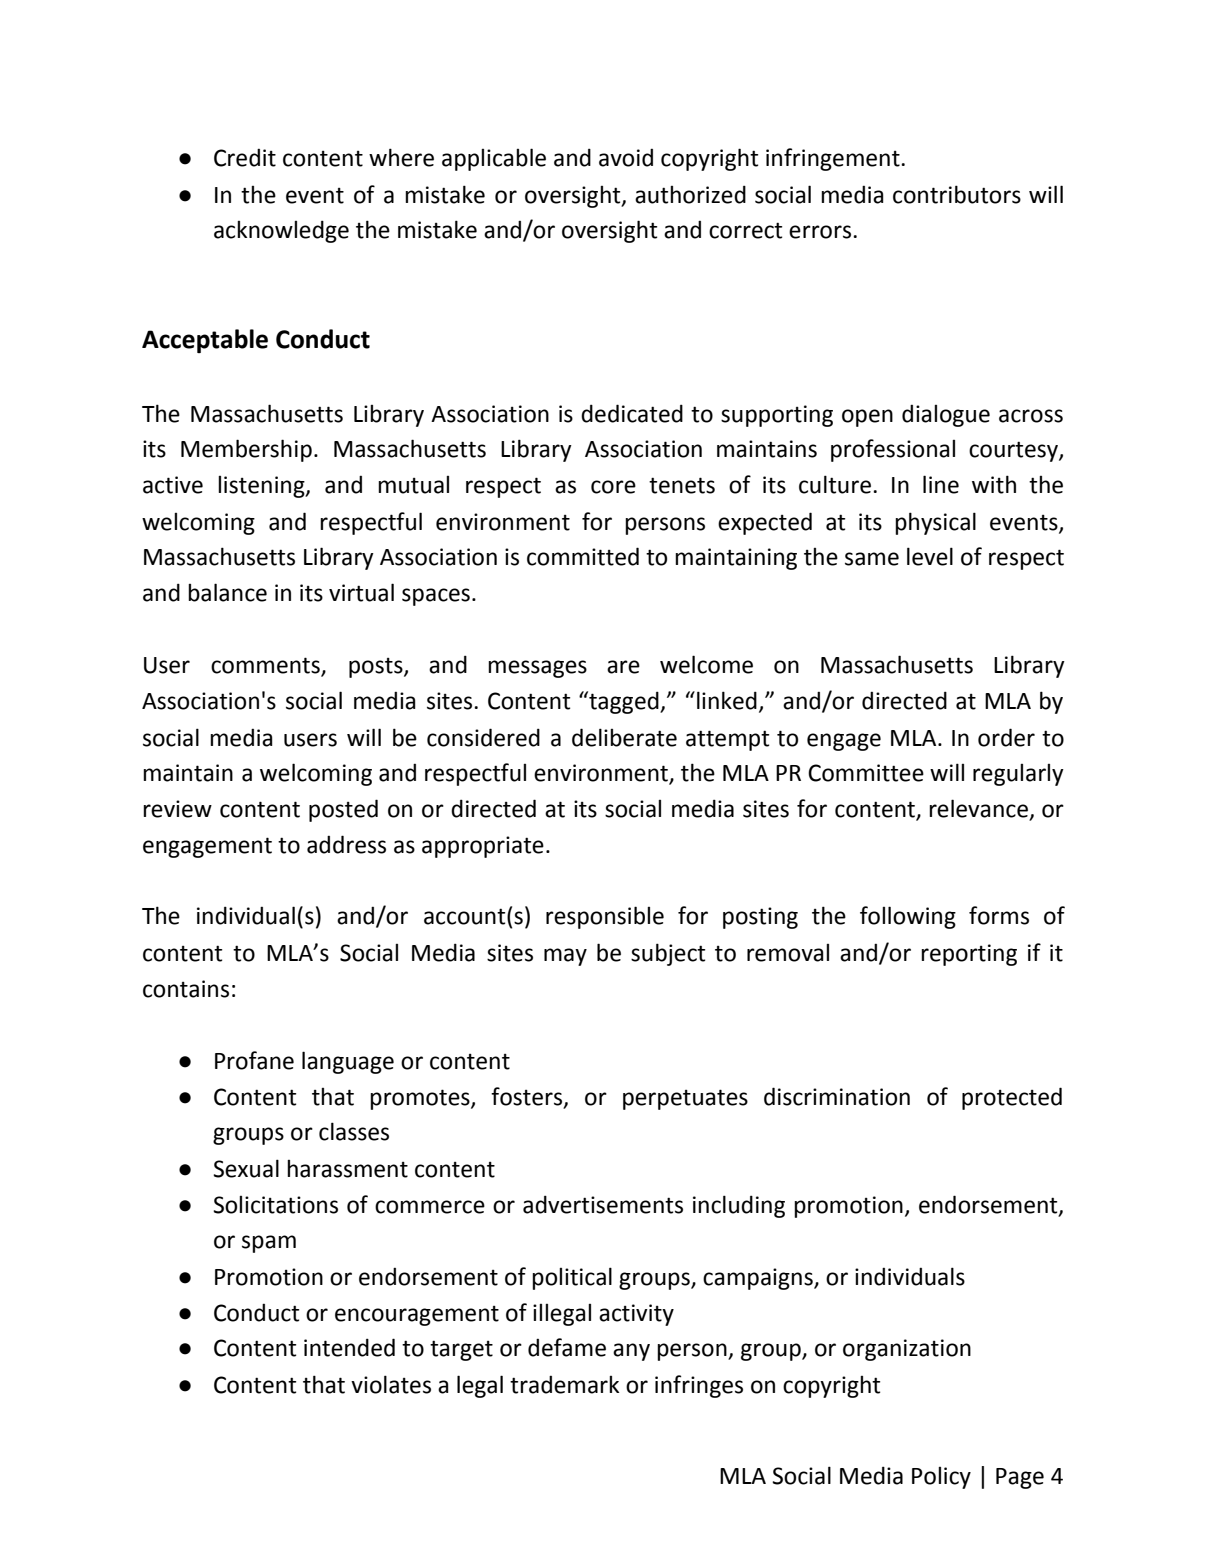  Describe the element at coordinates (564, 1384) in the screenshot. I see `trademark` at that location.
